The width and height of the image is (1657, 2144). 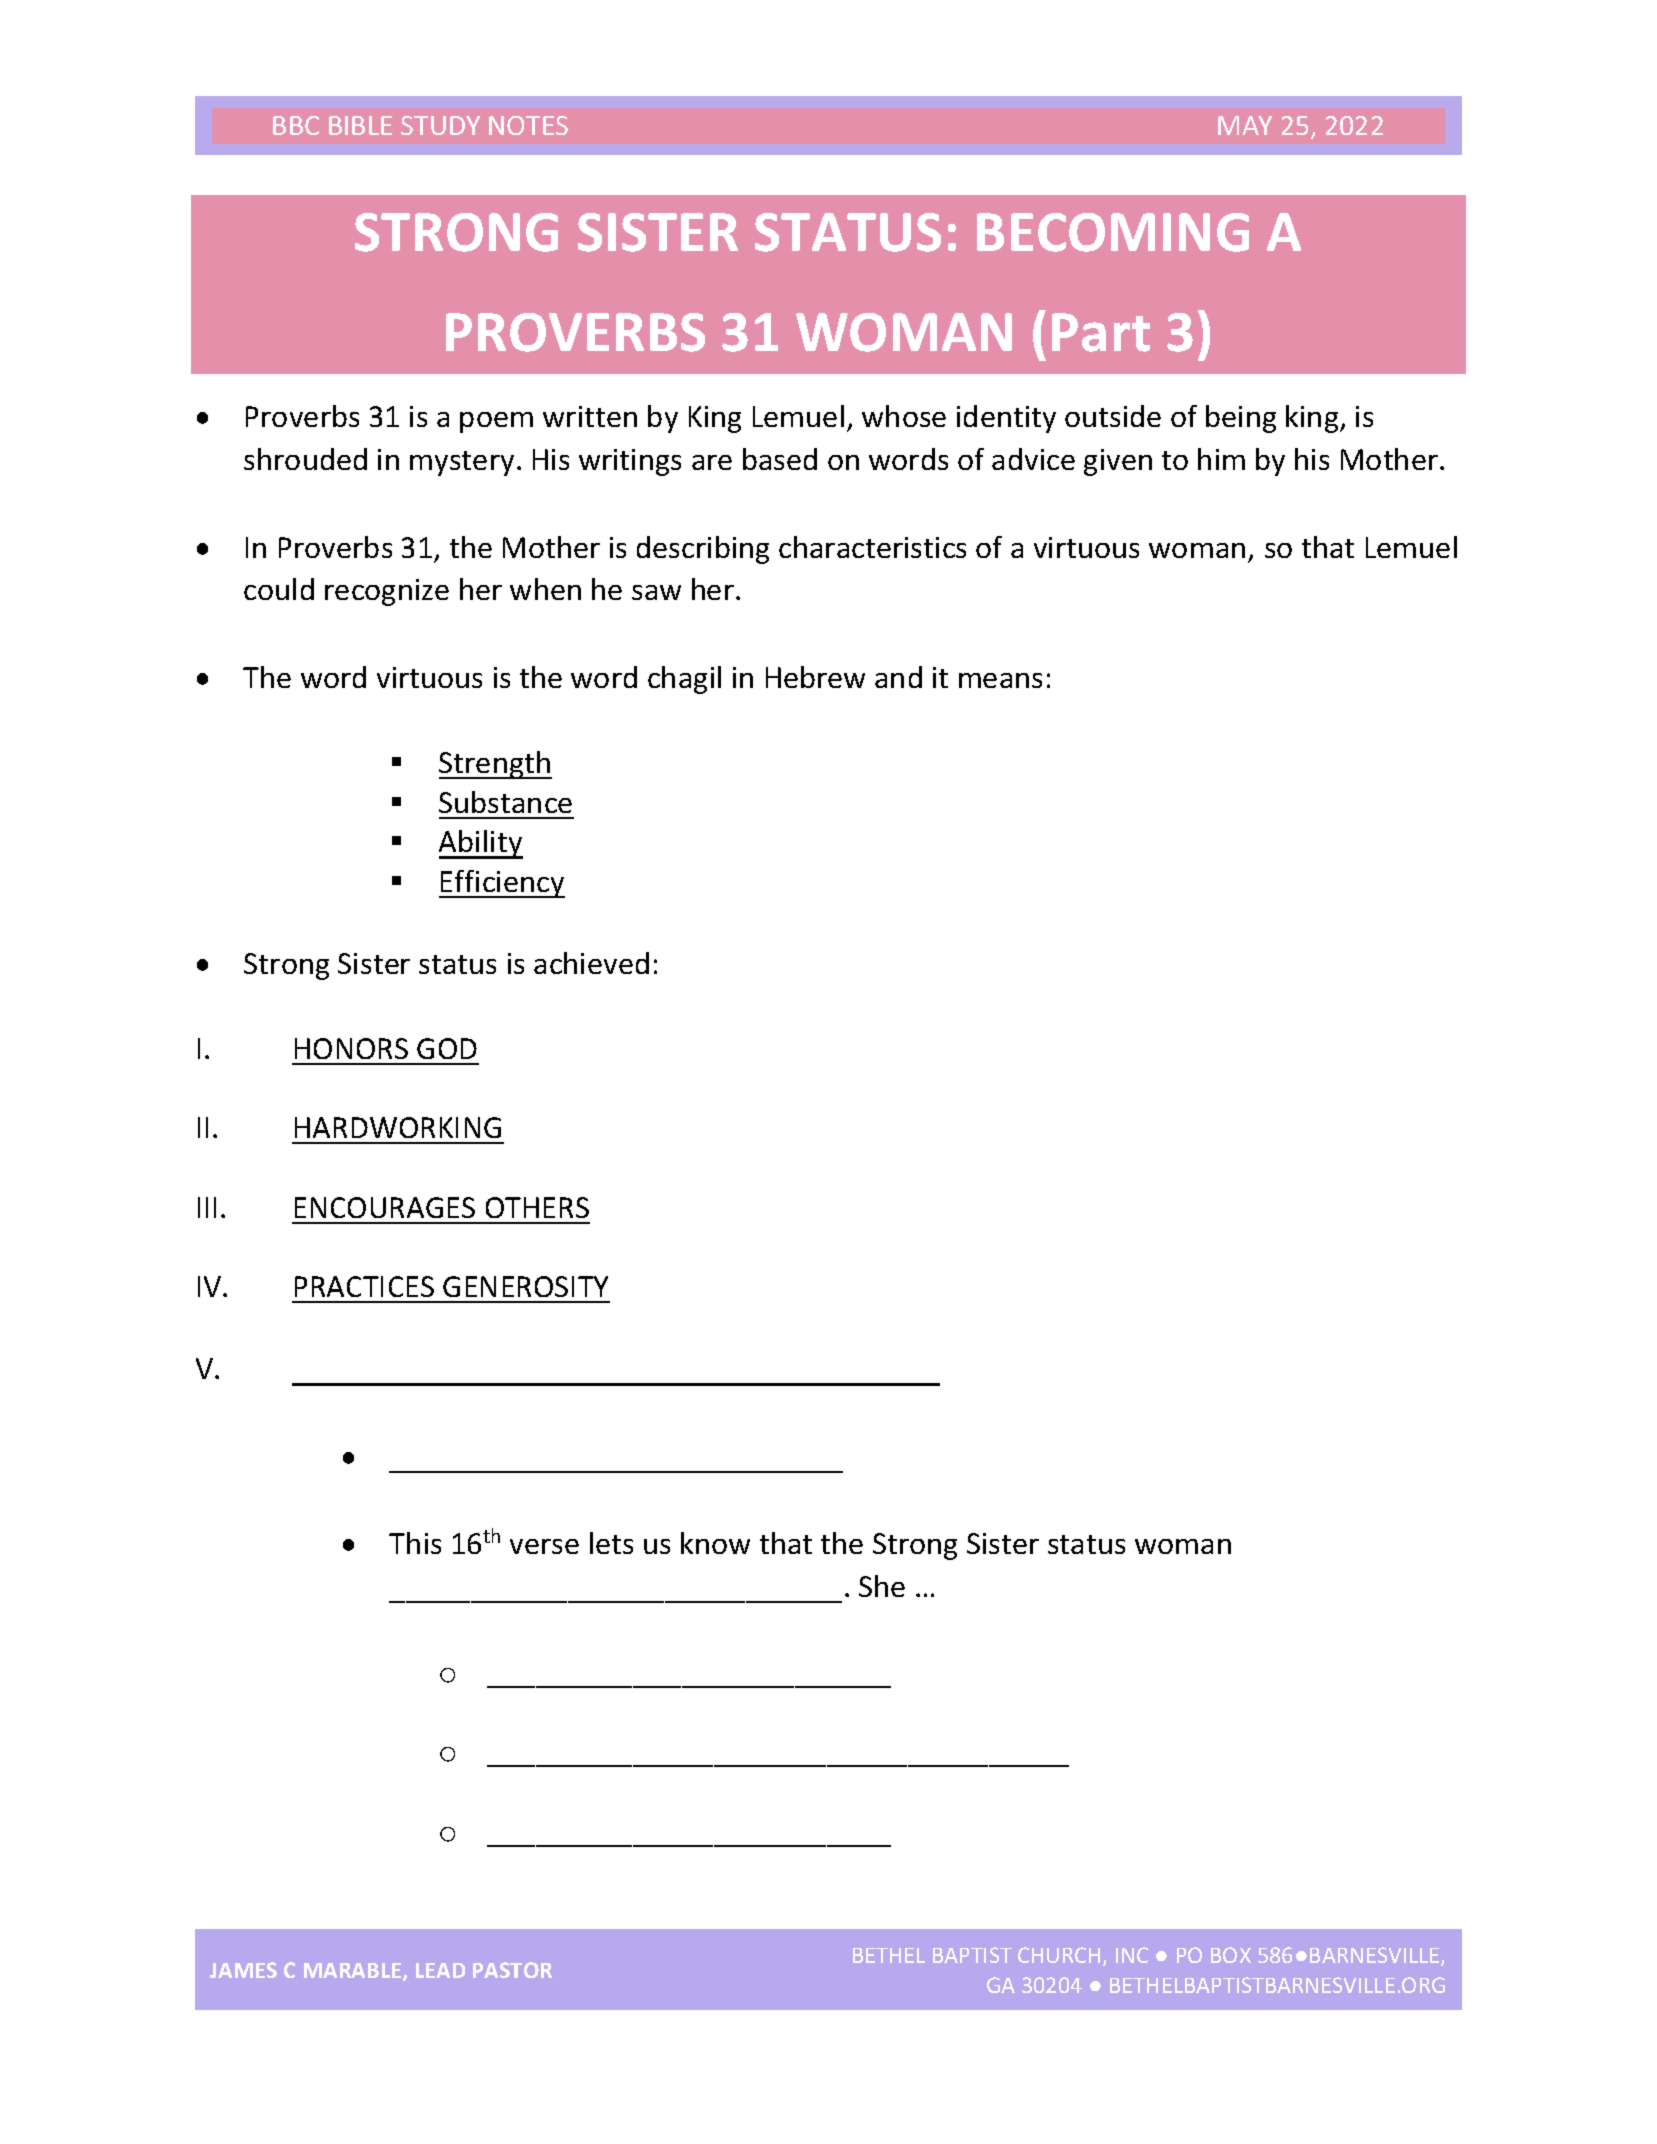 I want to click on HONORS, so click(x=351, y=1048).
